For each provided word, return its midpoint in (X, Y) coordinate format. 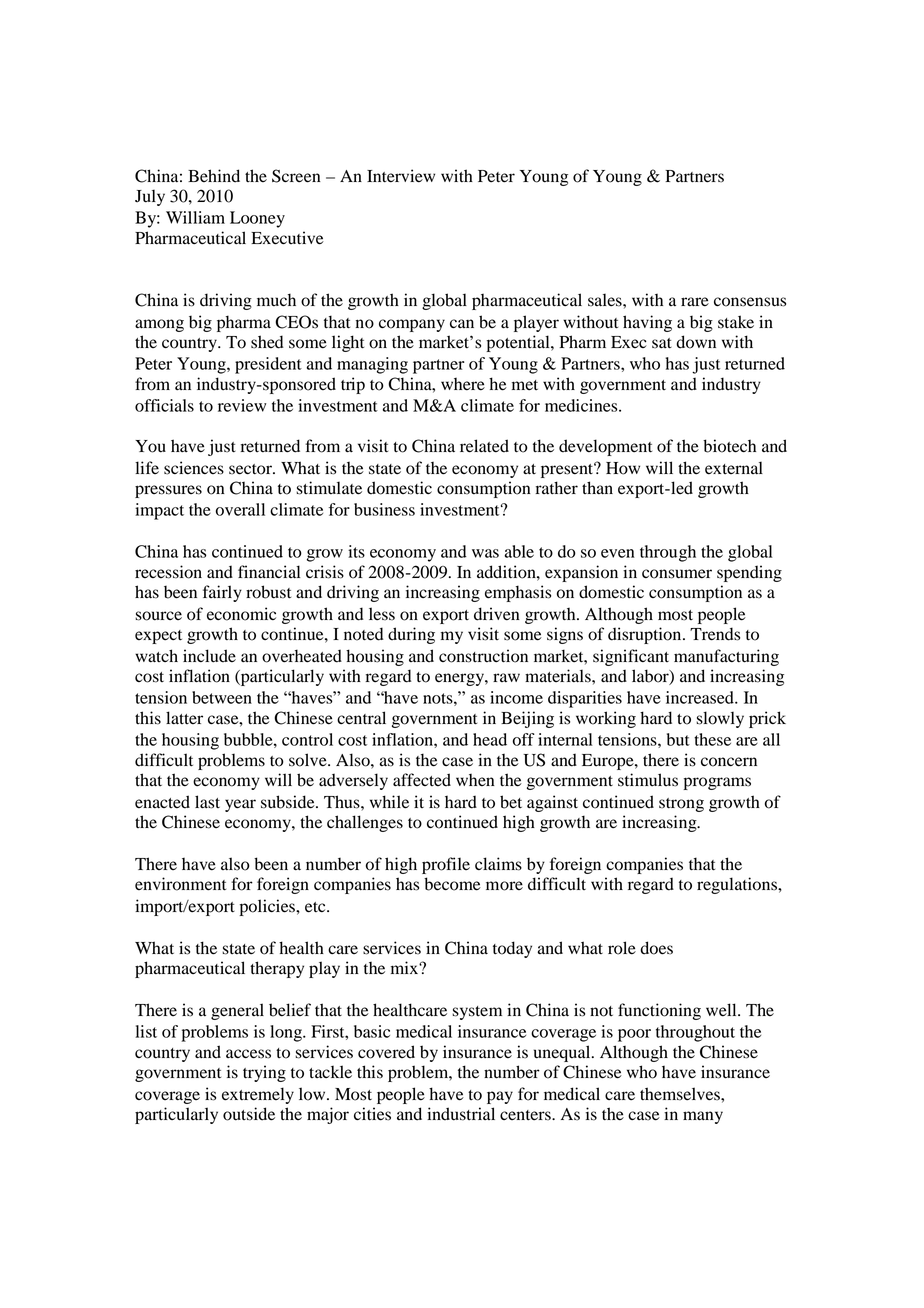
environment (180, 884)
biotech (729, 446)
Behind (214, 176)
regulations (738, 885)
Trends (715, 634)
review (242, 405)
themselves (681, 1094)
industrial (461, 1114)
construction (483, 656)
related (484, 446)
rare (695, 302)
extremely (258, 1095)
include (209, 656)
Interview (401, 176)
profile (446, 865)
